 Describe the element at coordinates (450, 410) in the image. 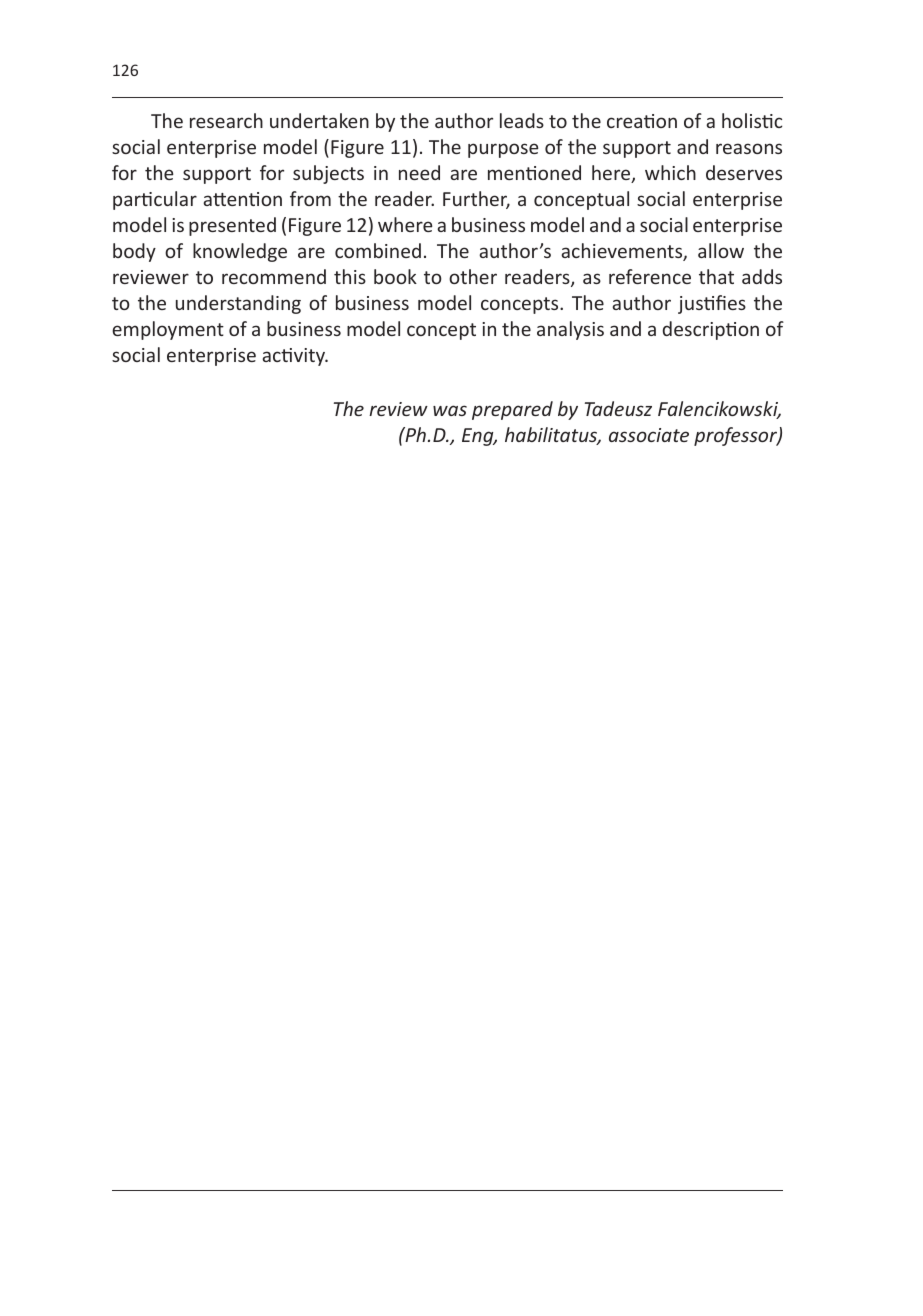

I see `was` at that location.
